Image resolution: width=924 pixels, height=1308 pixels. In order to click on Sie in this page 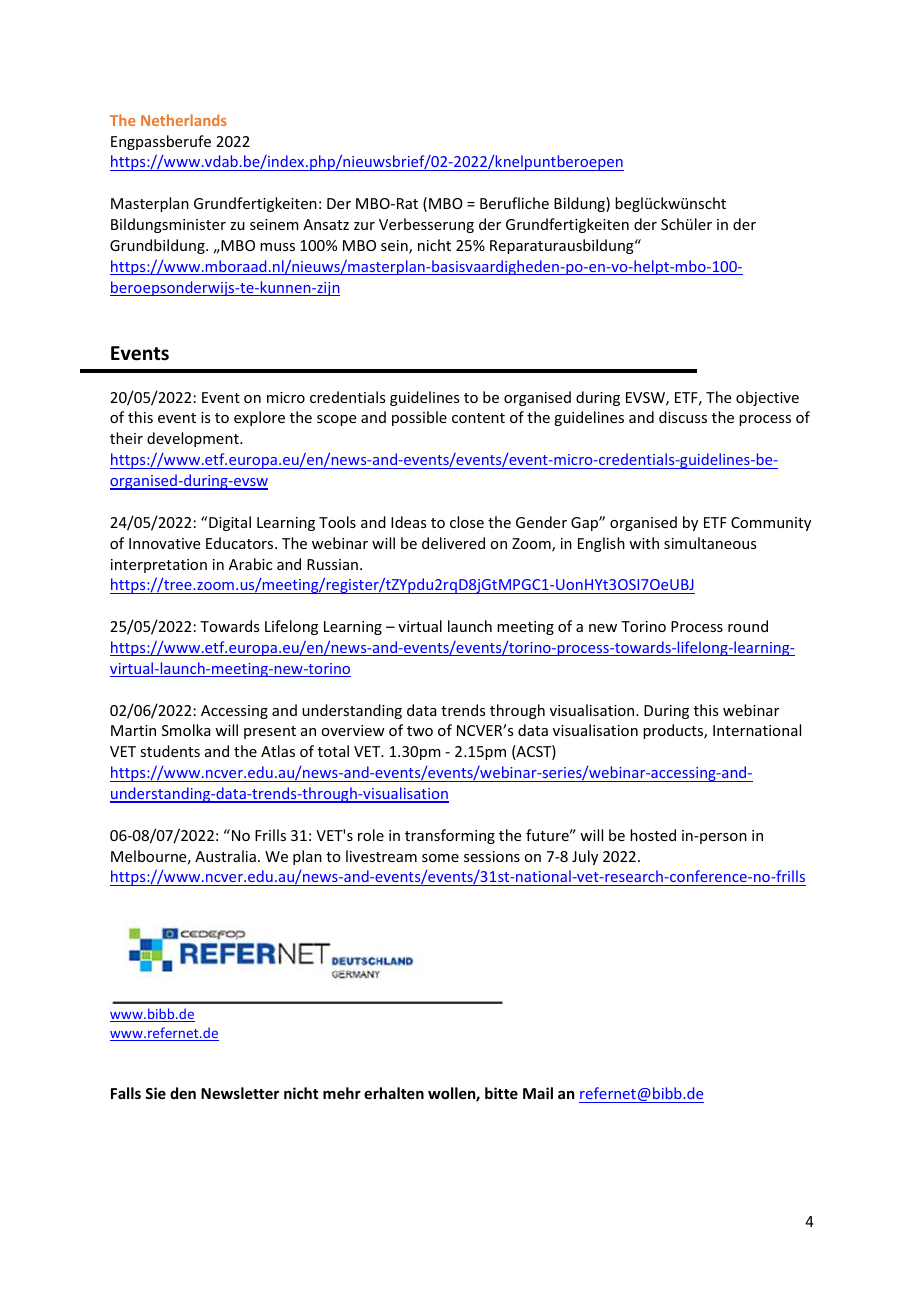, I will do `click(155, 1093)`.
